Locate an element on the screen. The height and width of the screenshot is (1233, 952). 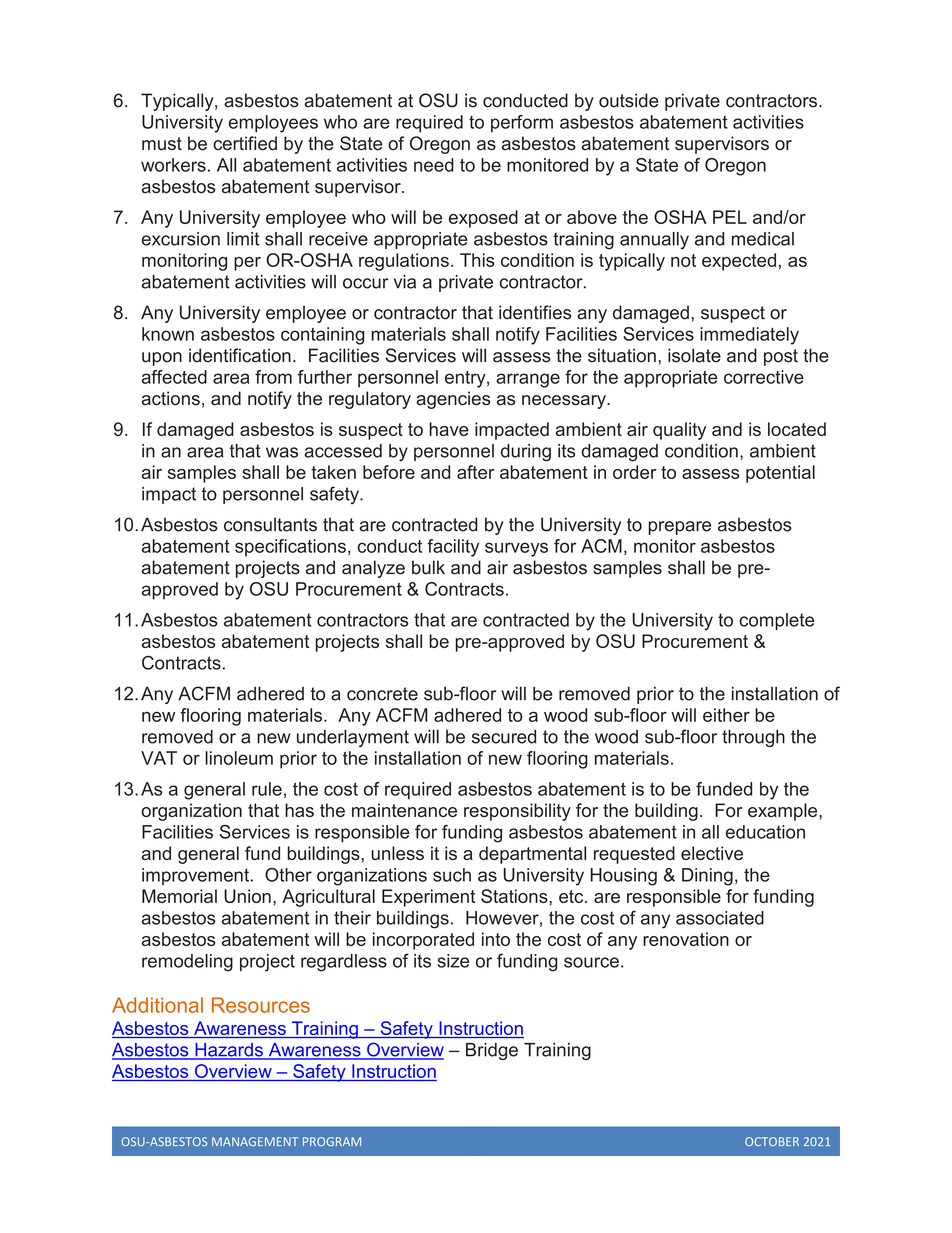
MANAGEMENT is located at coordinates (255, 1141).
